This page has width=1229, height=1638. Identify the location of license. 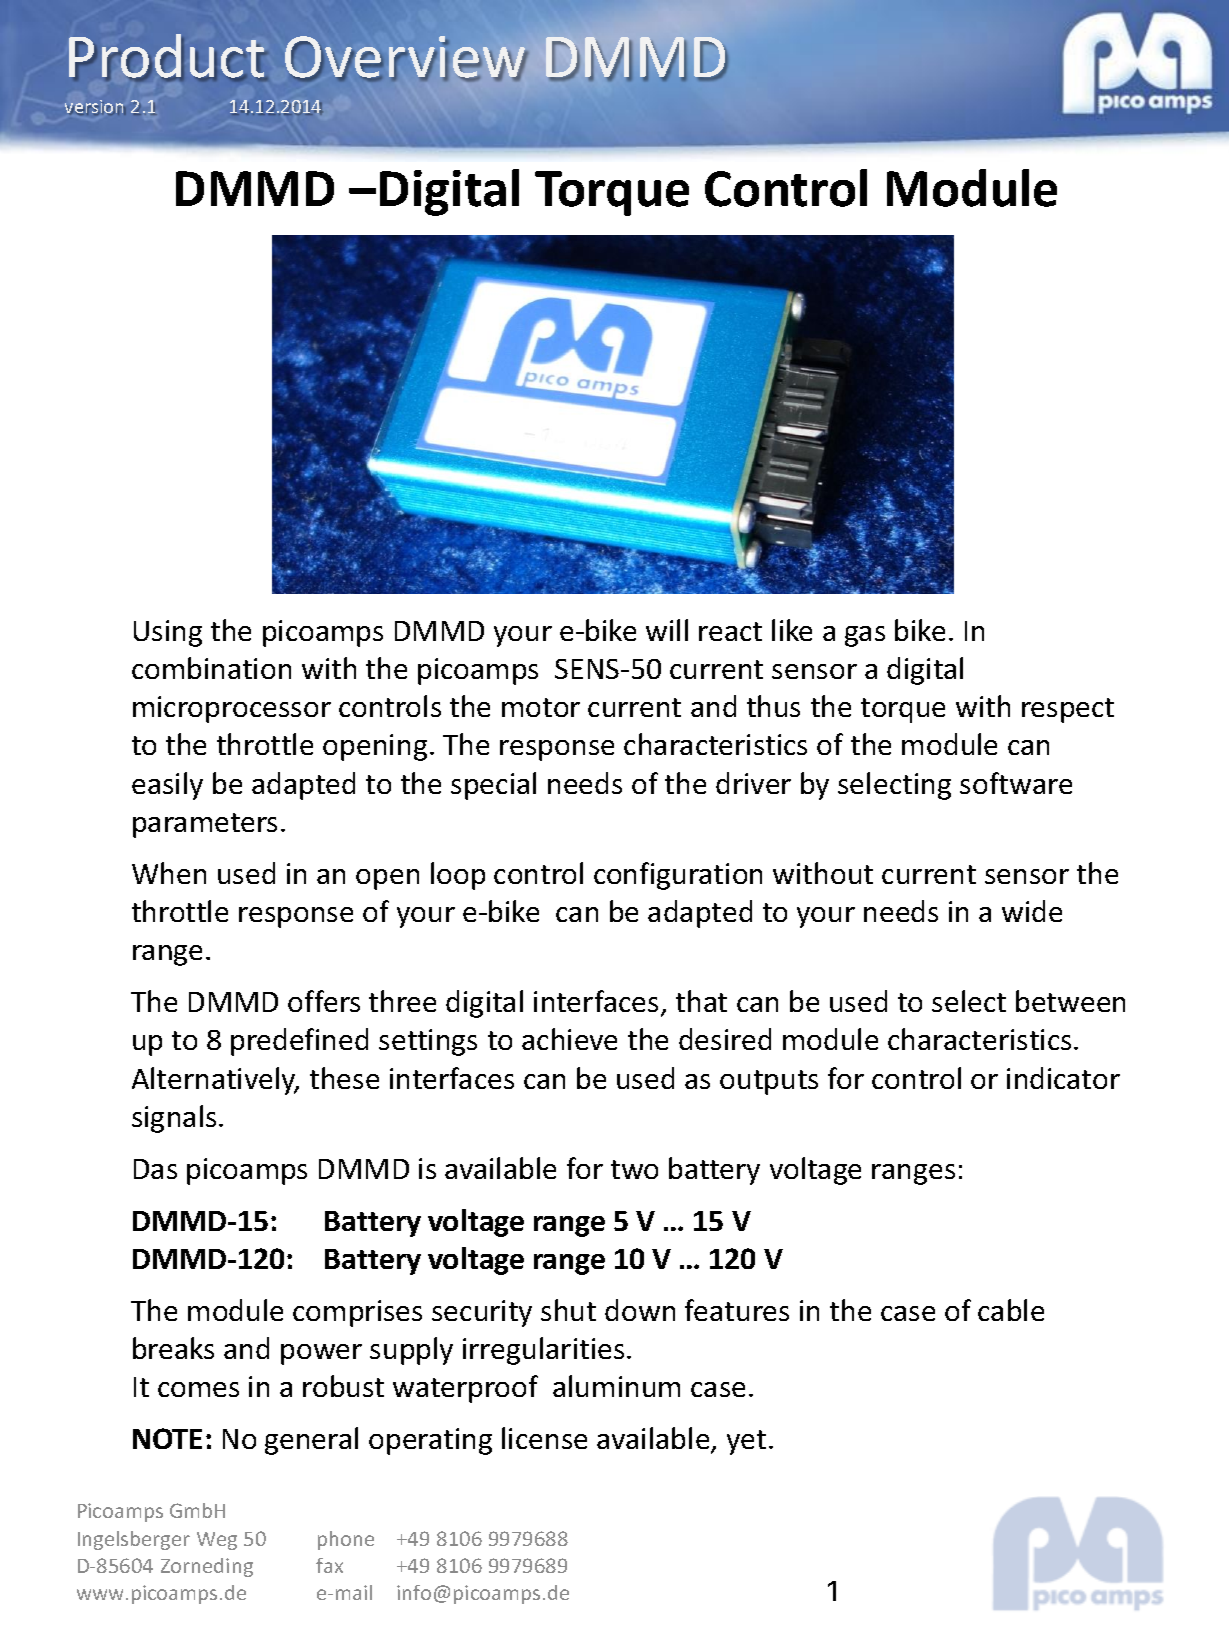
(544, 1438).
